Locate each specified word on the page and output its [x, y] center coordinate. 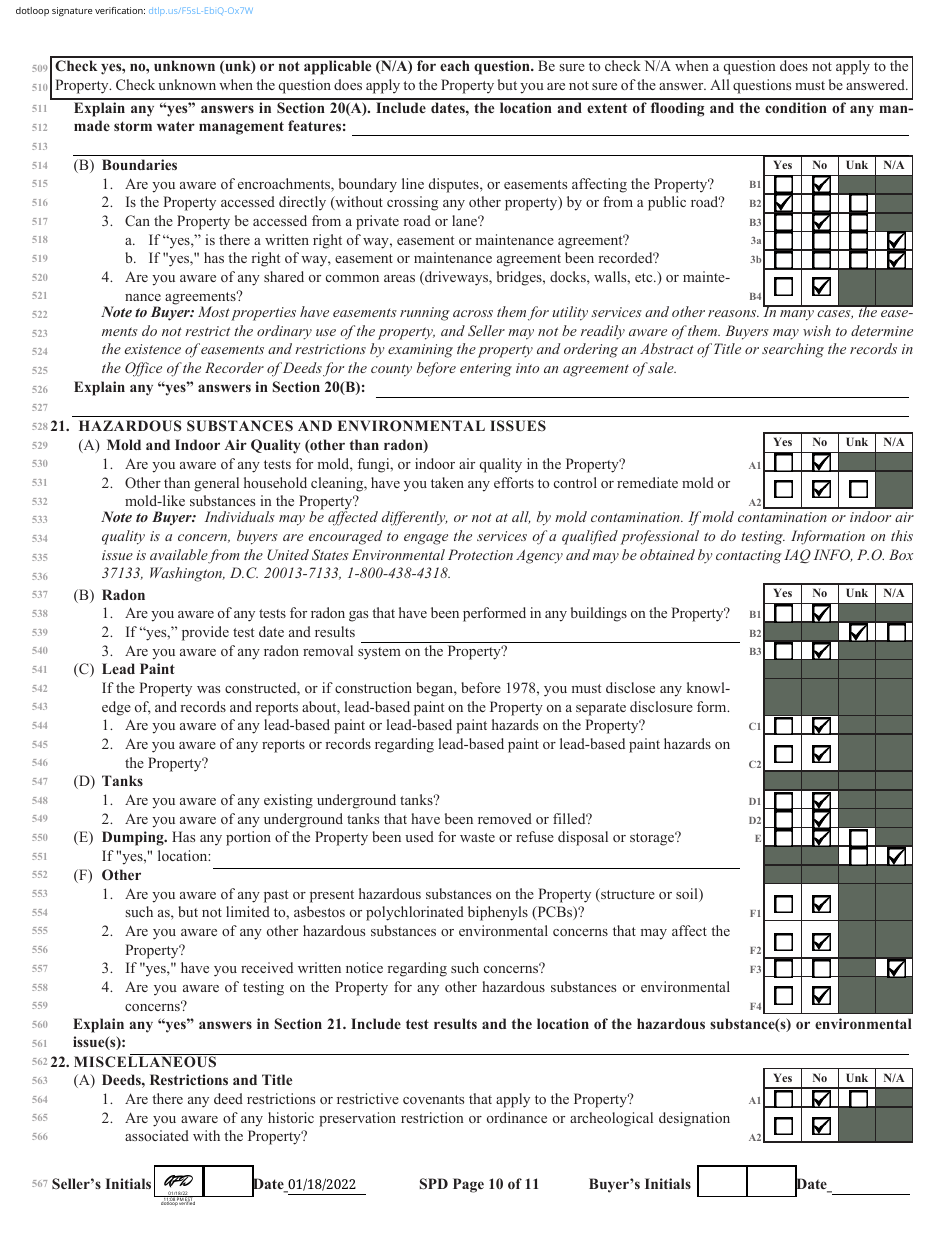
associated [157, 1135]
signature [72, 11]
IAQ [797, 556]
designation [694, 1119]
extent [607, 108]
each [455, 65]
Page [468, 1185]
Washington [187, 574]
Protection [480, 554]
